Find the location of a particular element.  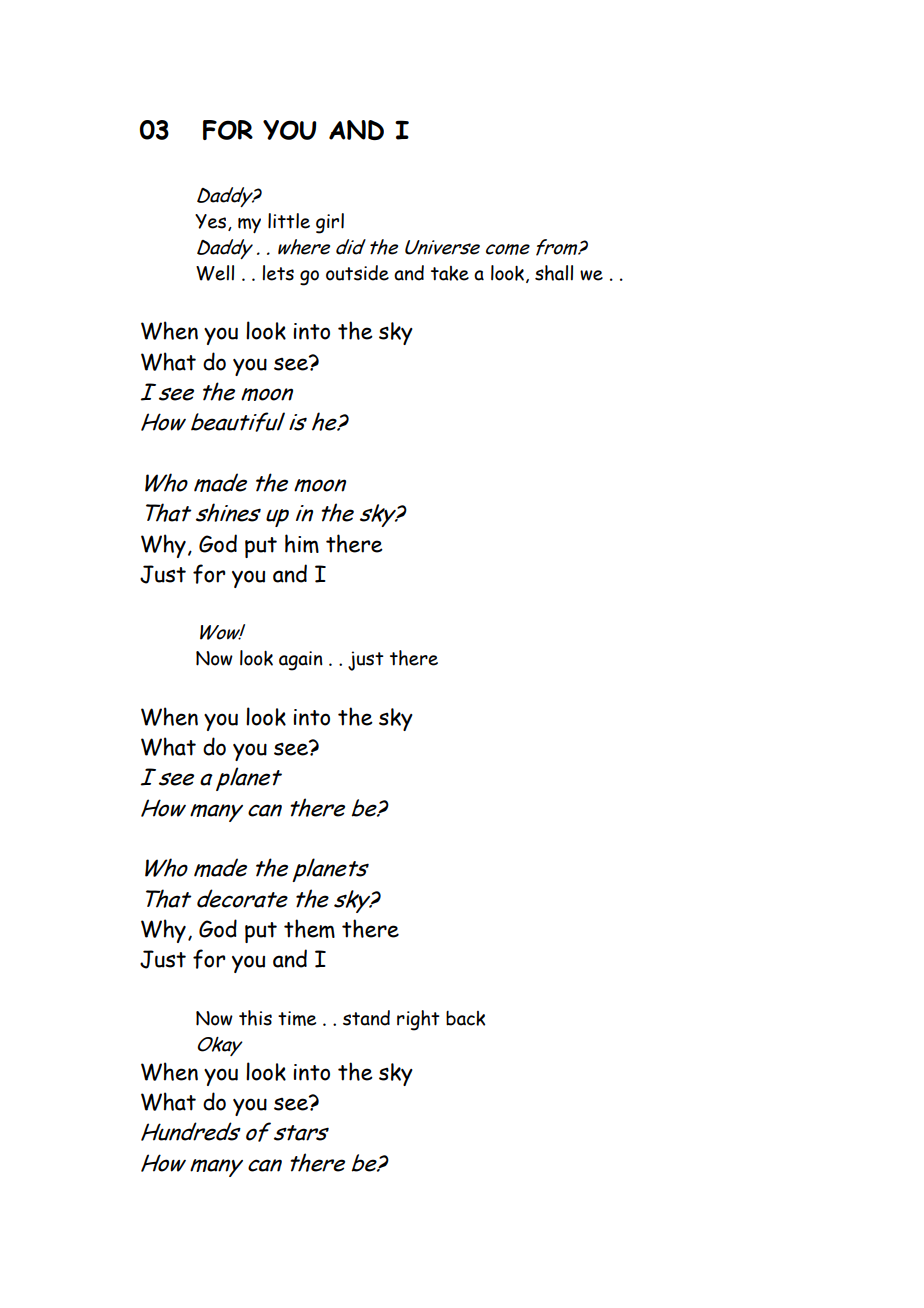

him is located at coordinates (302, 543).
